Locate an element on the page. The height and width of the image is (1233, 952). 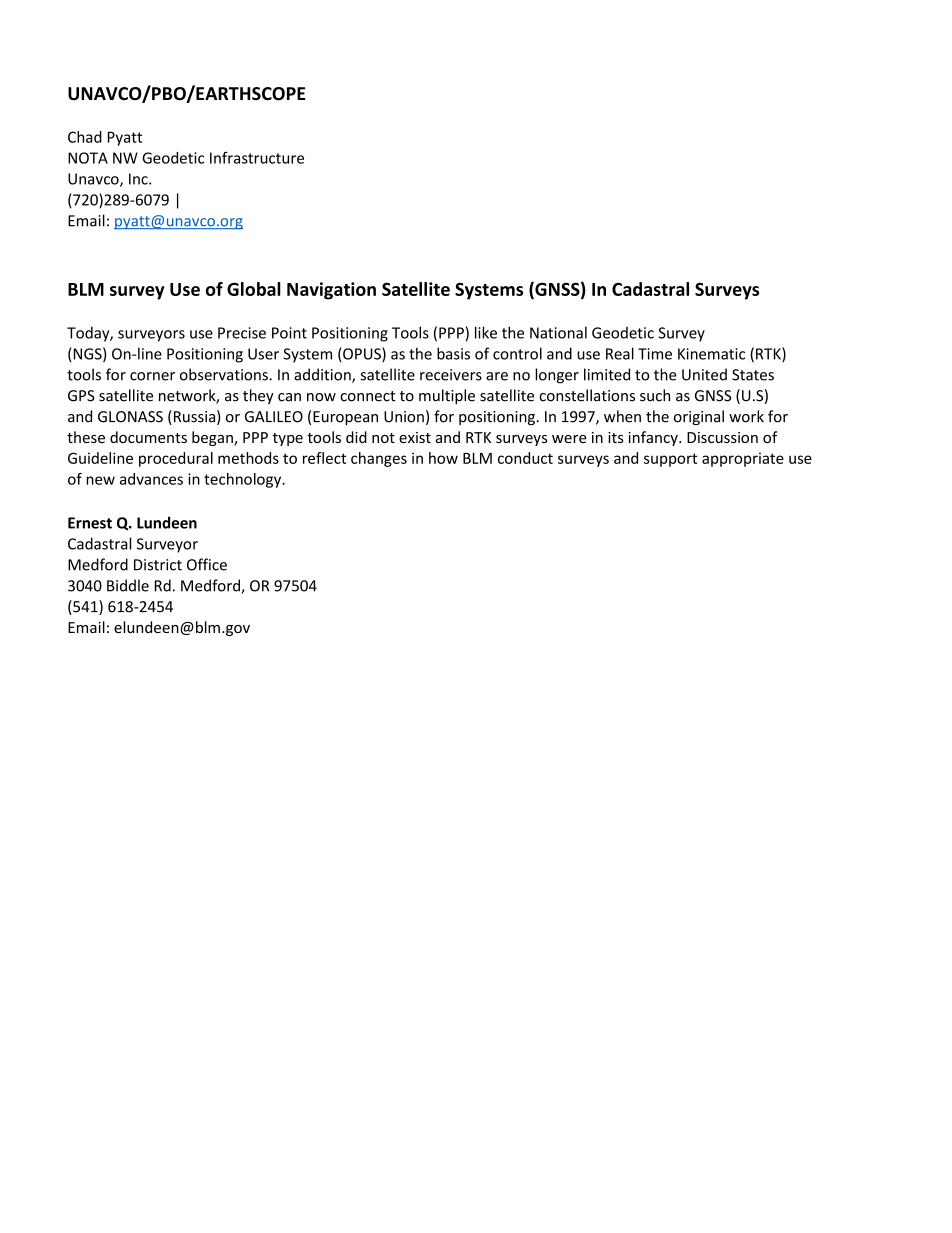
National is located at coordinates (558, 332).
